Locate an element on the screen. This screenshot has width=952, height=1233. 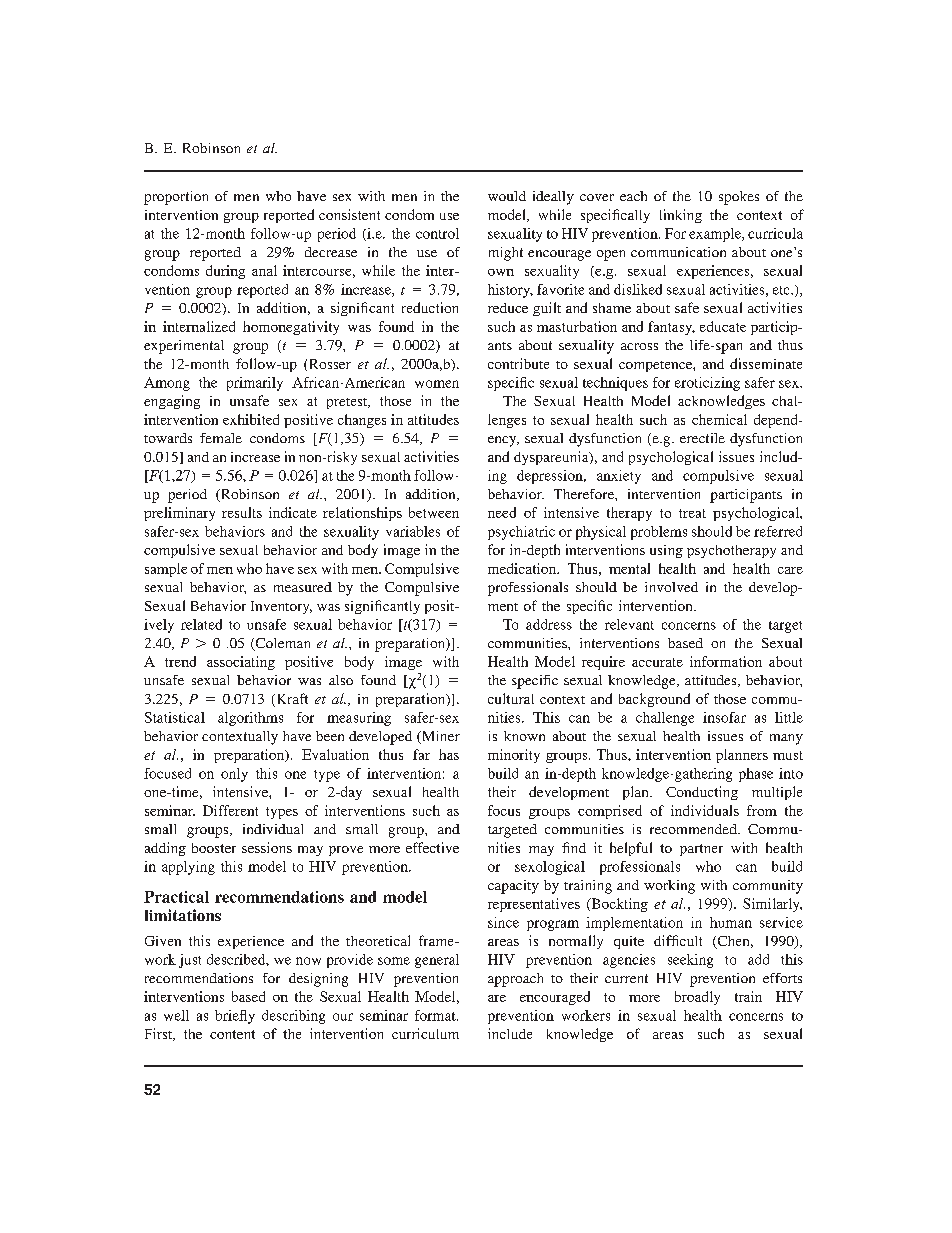
address is located at coordinates (549, 624).
